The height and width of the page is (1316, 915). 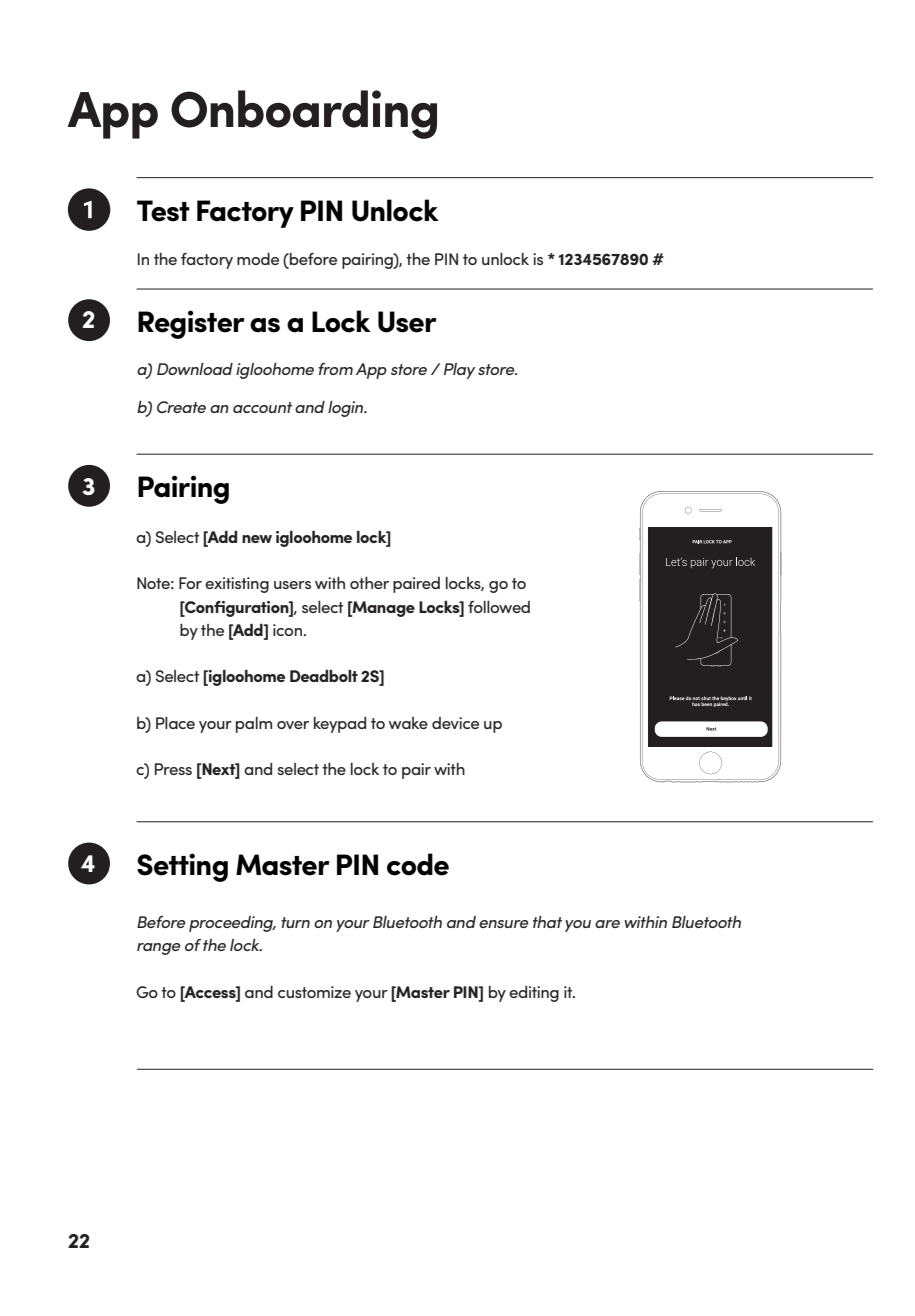 I want to click on Onboarding, so click(x=304, y=114).
